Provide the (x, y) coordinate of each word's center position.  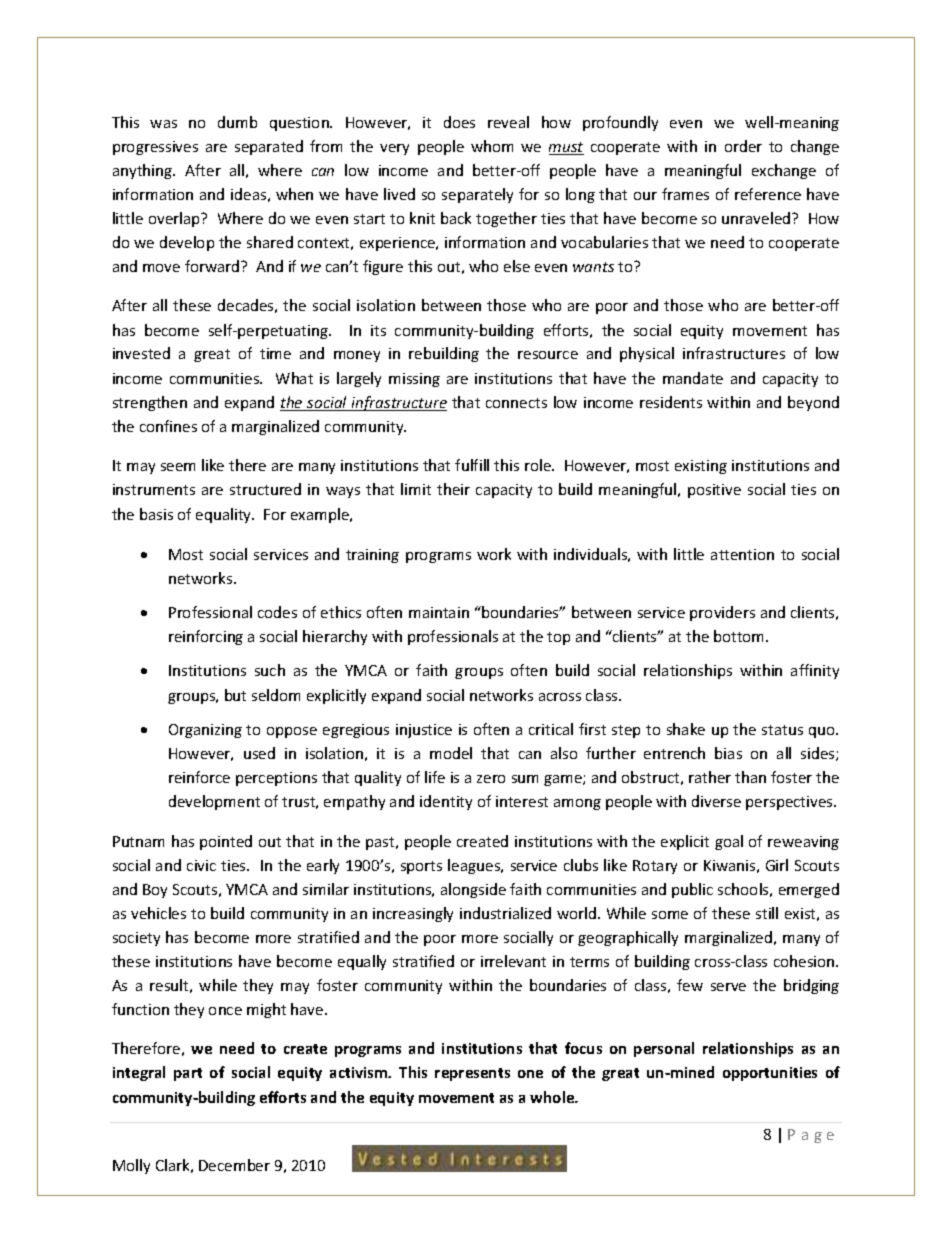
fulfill (472, 465)
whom (492, 146)
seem (178, 467)
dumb (237, 122)
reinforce (199, 777)
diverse (716, 801)
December (234, 1165)
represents (472, 1074)
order (743, 146)
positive (714, 491)
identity (446, 802)
